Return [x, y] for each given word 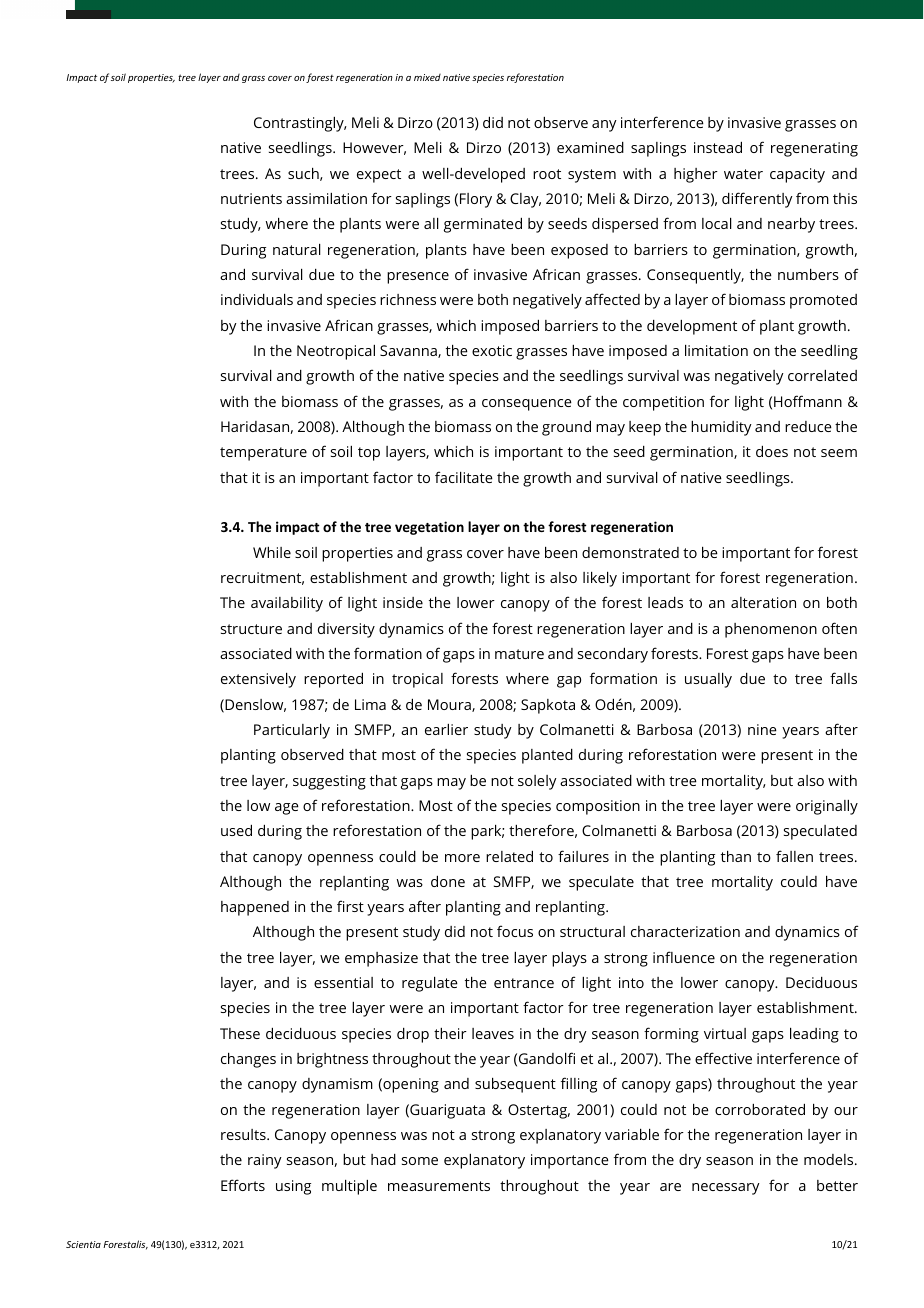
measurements [439, 1186]
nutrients [251, 198]
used [236, 830]
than [736, 856]
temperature [263, 454]
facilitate [464, 477]
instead [718, 147]
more [462, 858]
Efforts [243, 1185]
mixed [427, 77]
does [772, 451]
